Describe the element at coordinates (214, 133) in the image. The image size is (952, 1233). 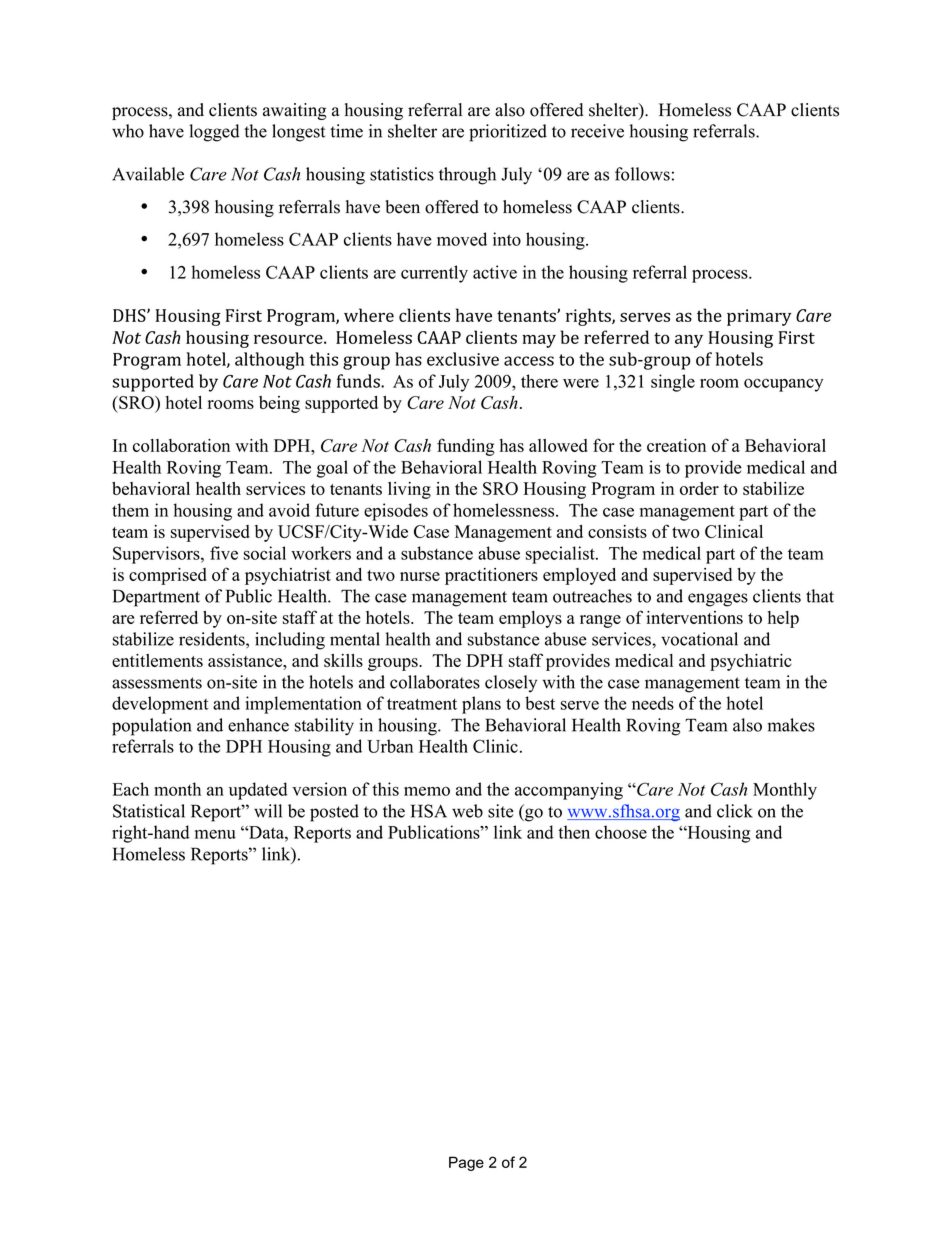
I see `logged` at that location.
